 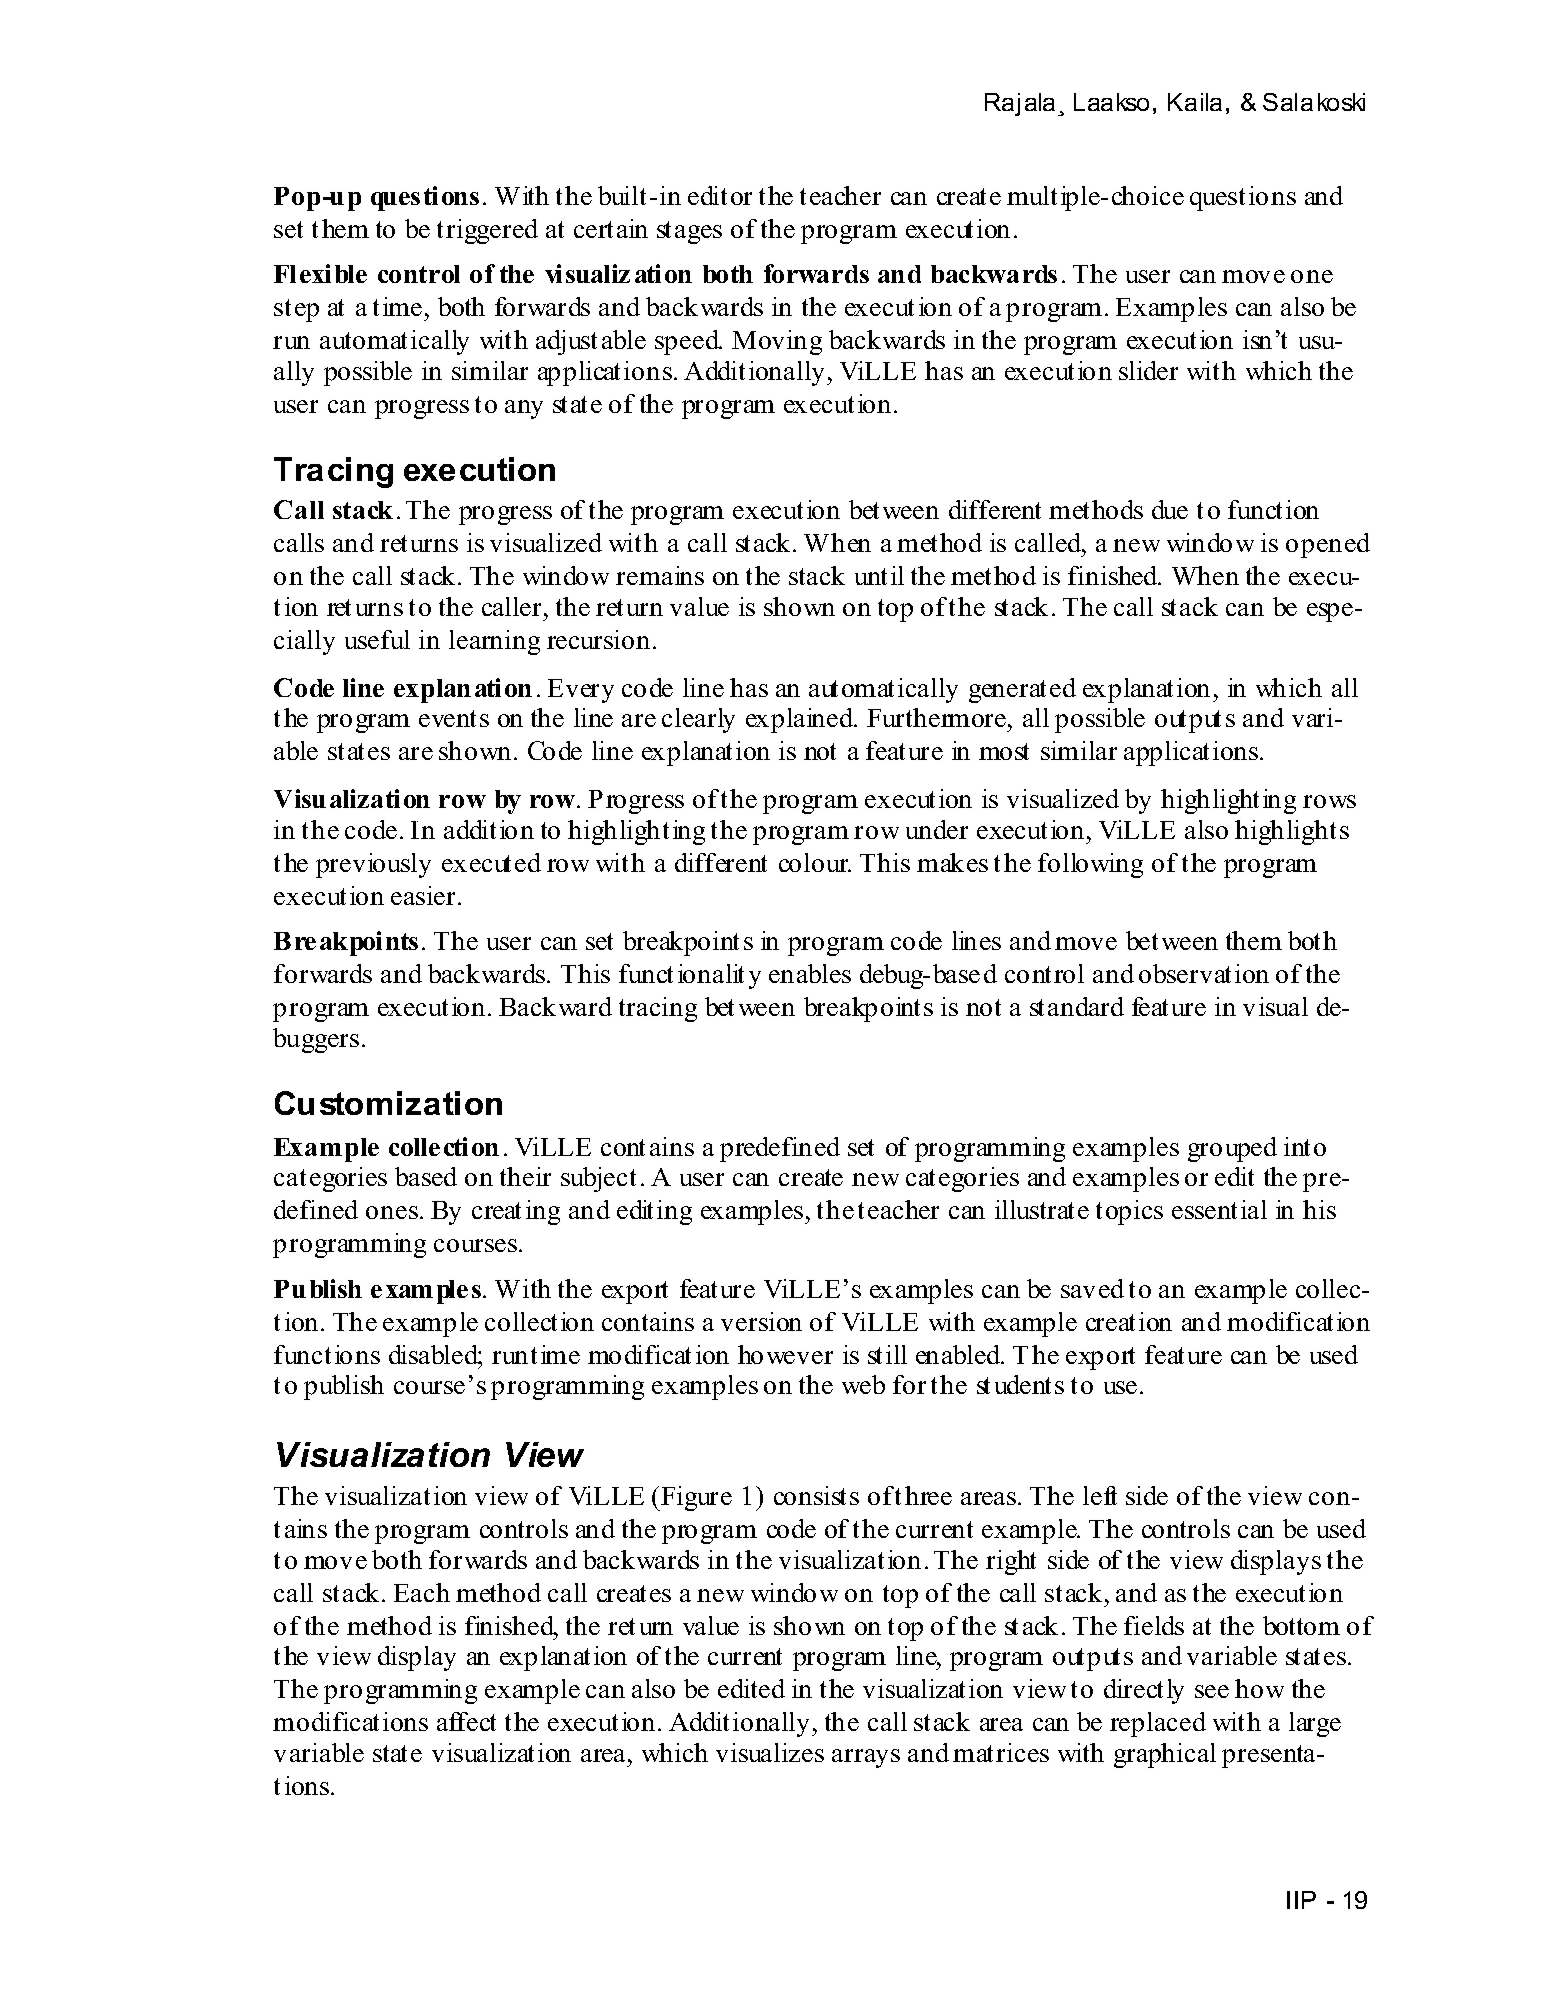 What do you see at coordinates (487, 231) in the screenshot?
I see `triggered` at bounding box center [487, 231].
